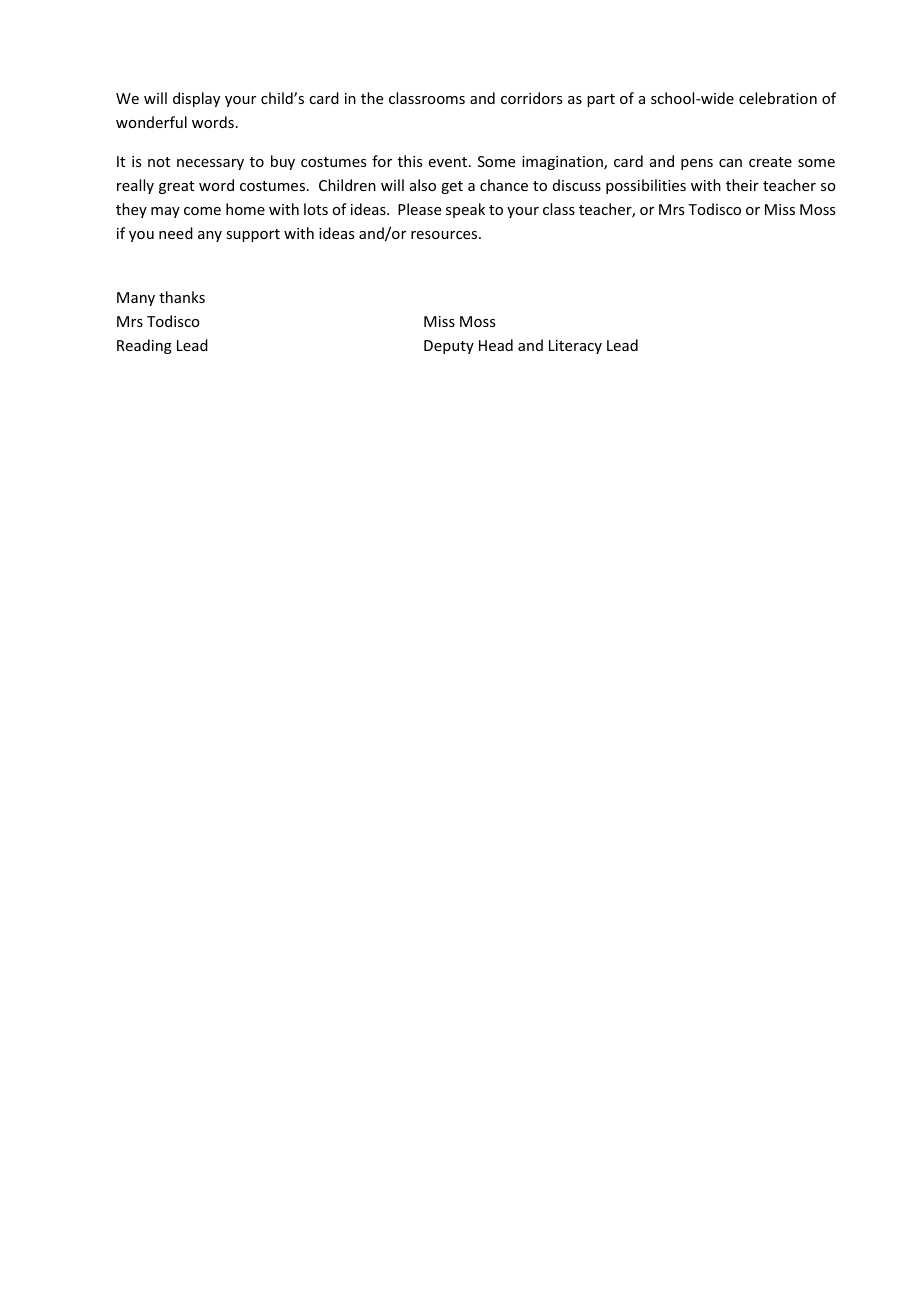  I want to click on Deputy, so click(449, 347).
